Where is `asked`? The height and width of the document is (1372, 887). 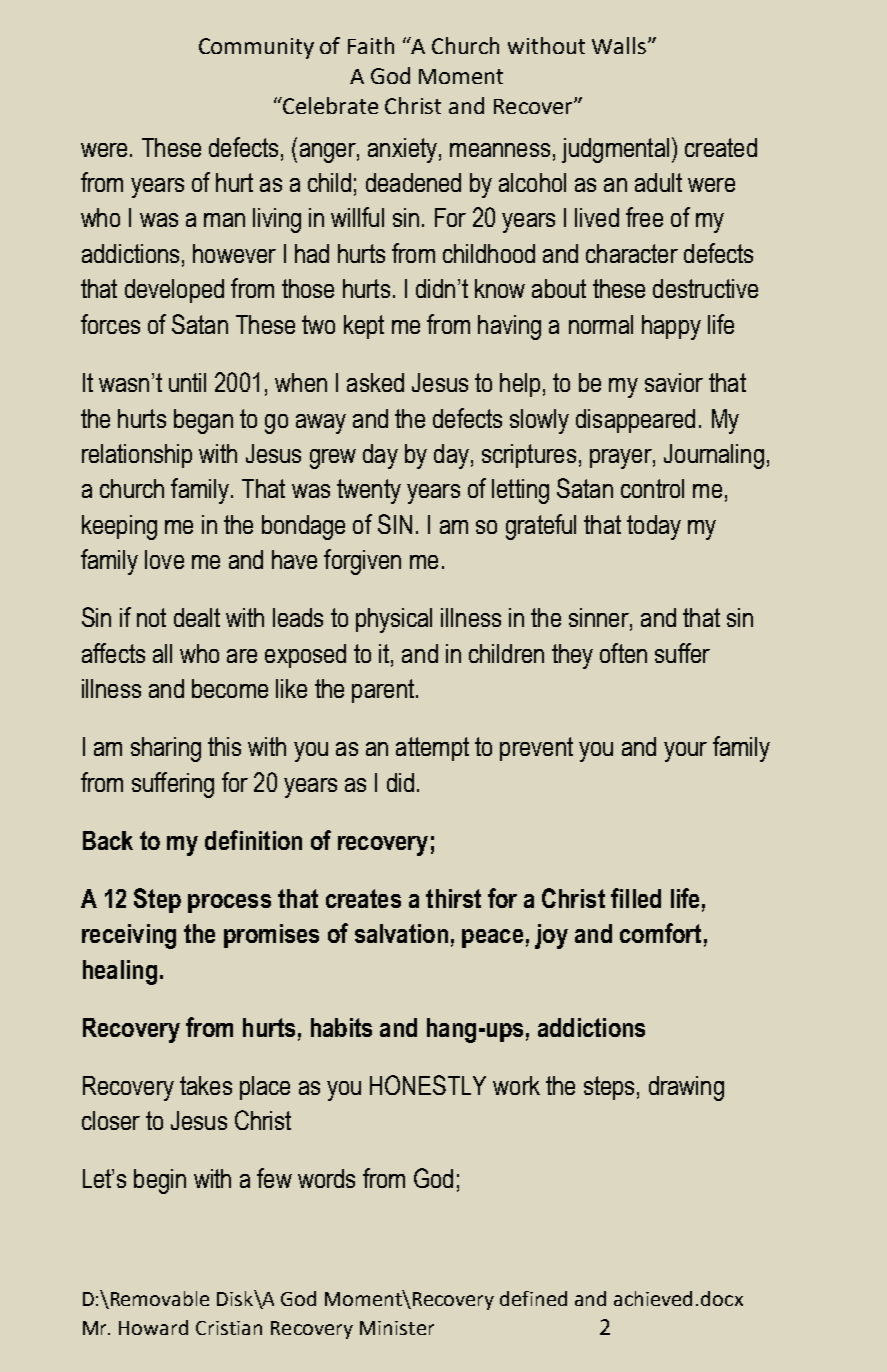
asked is located at coordinates (375, 382).
